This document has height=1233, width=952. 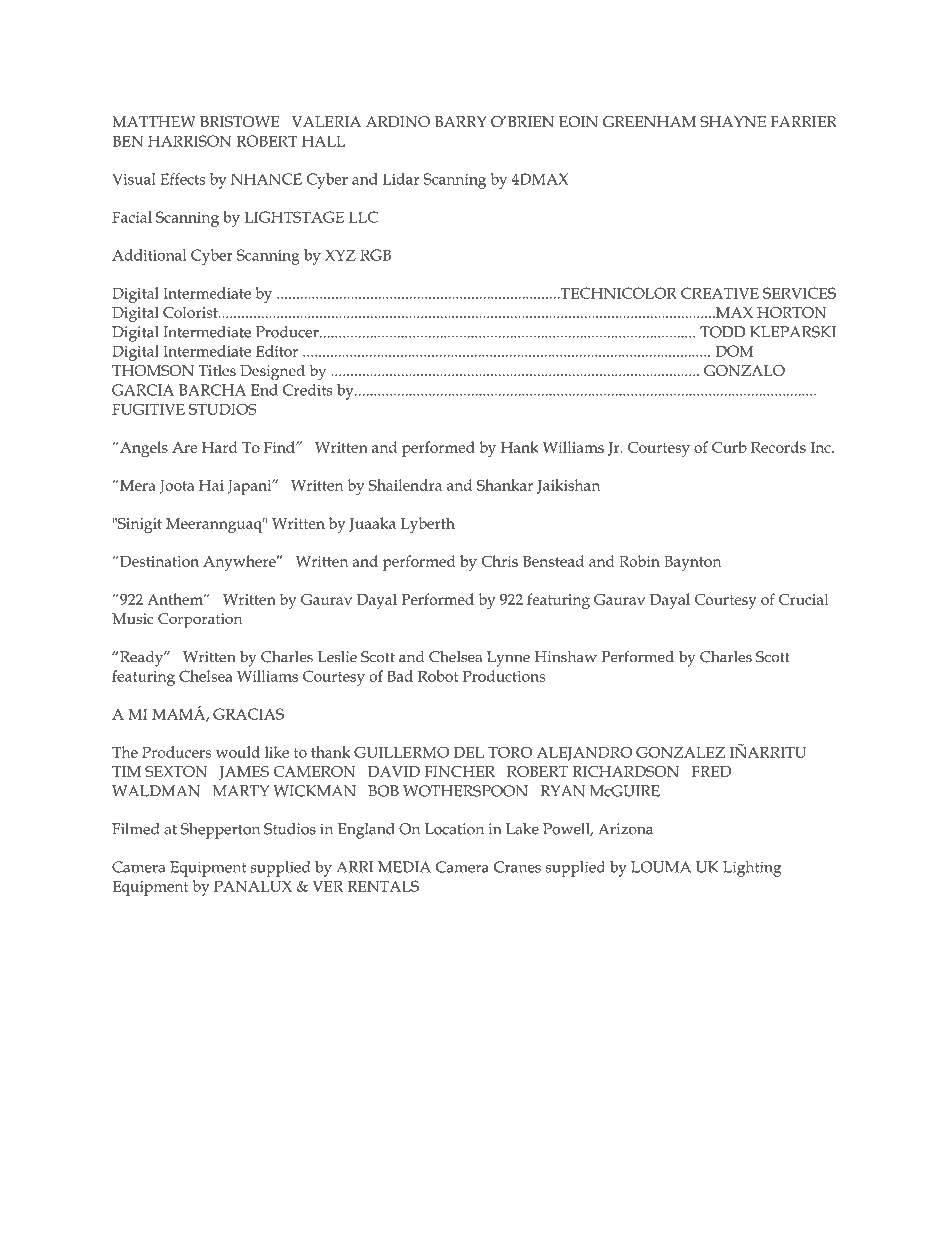 I want to click on Effects, so click(x=182, y=179).
